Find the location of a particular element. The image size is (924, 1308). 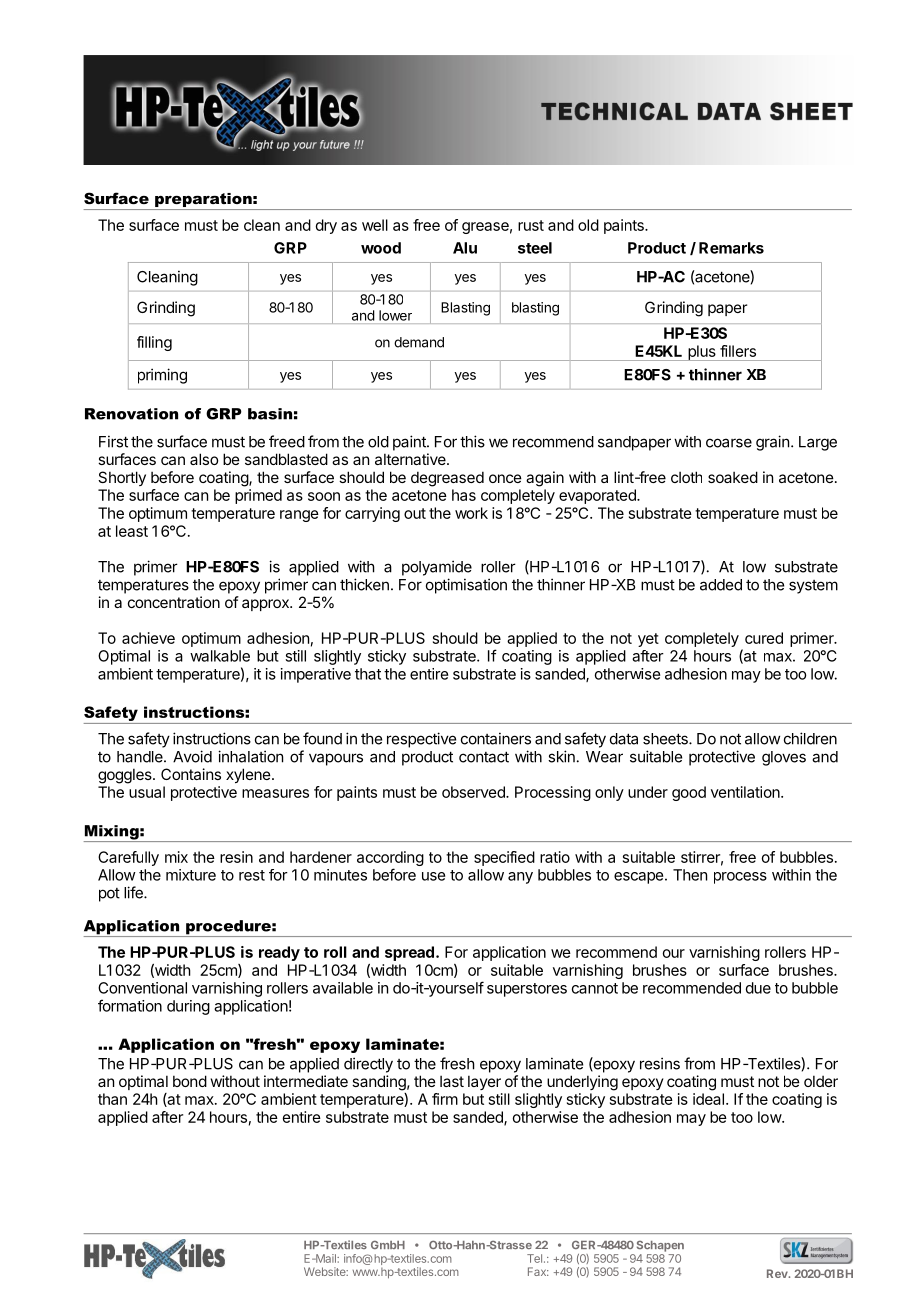

added is located at coordinates (721, 585).
